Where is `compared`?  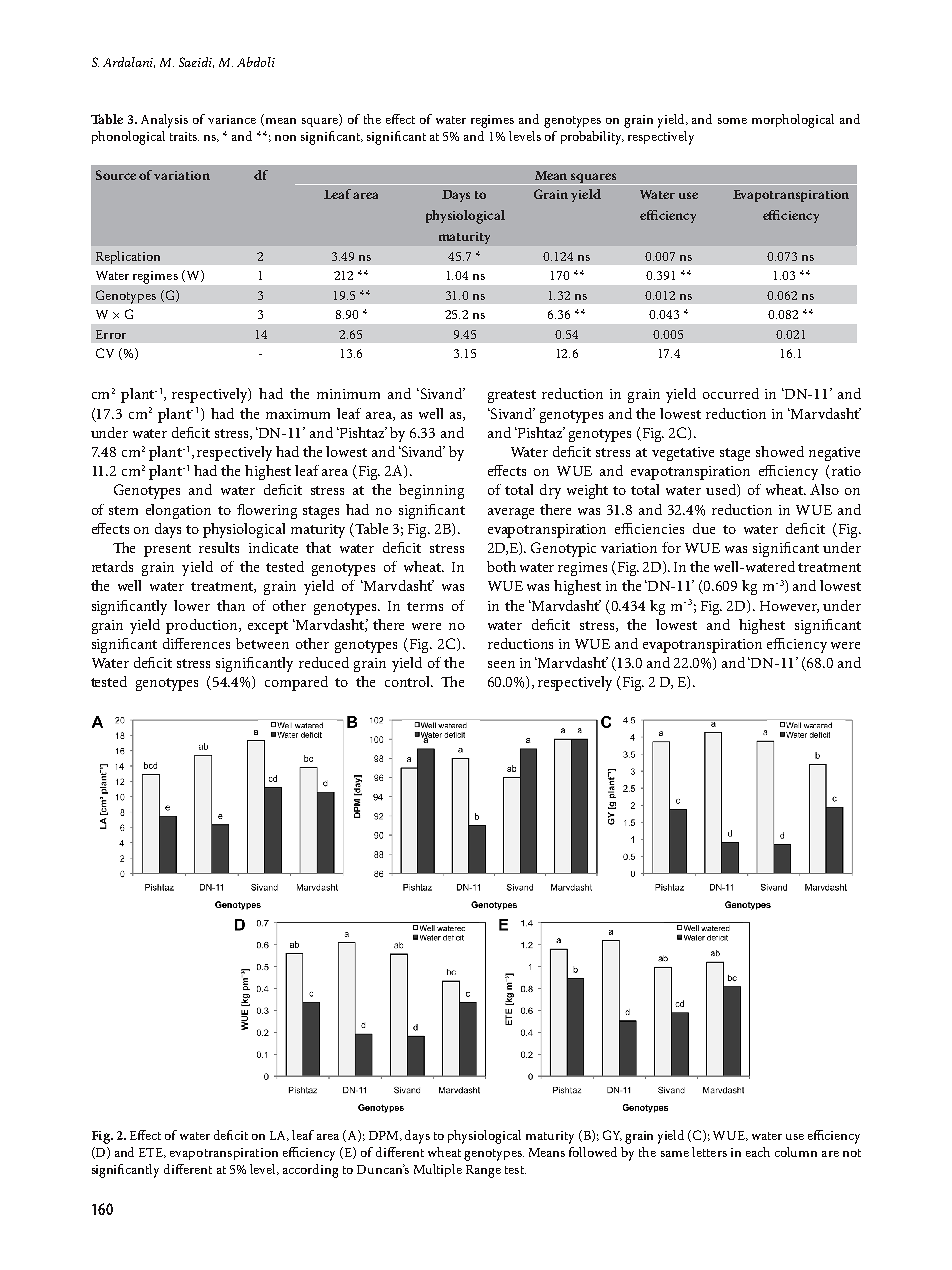
compared is located at coordinates (296, 683).
